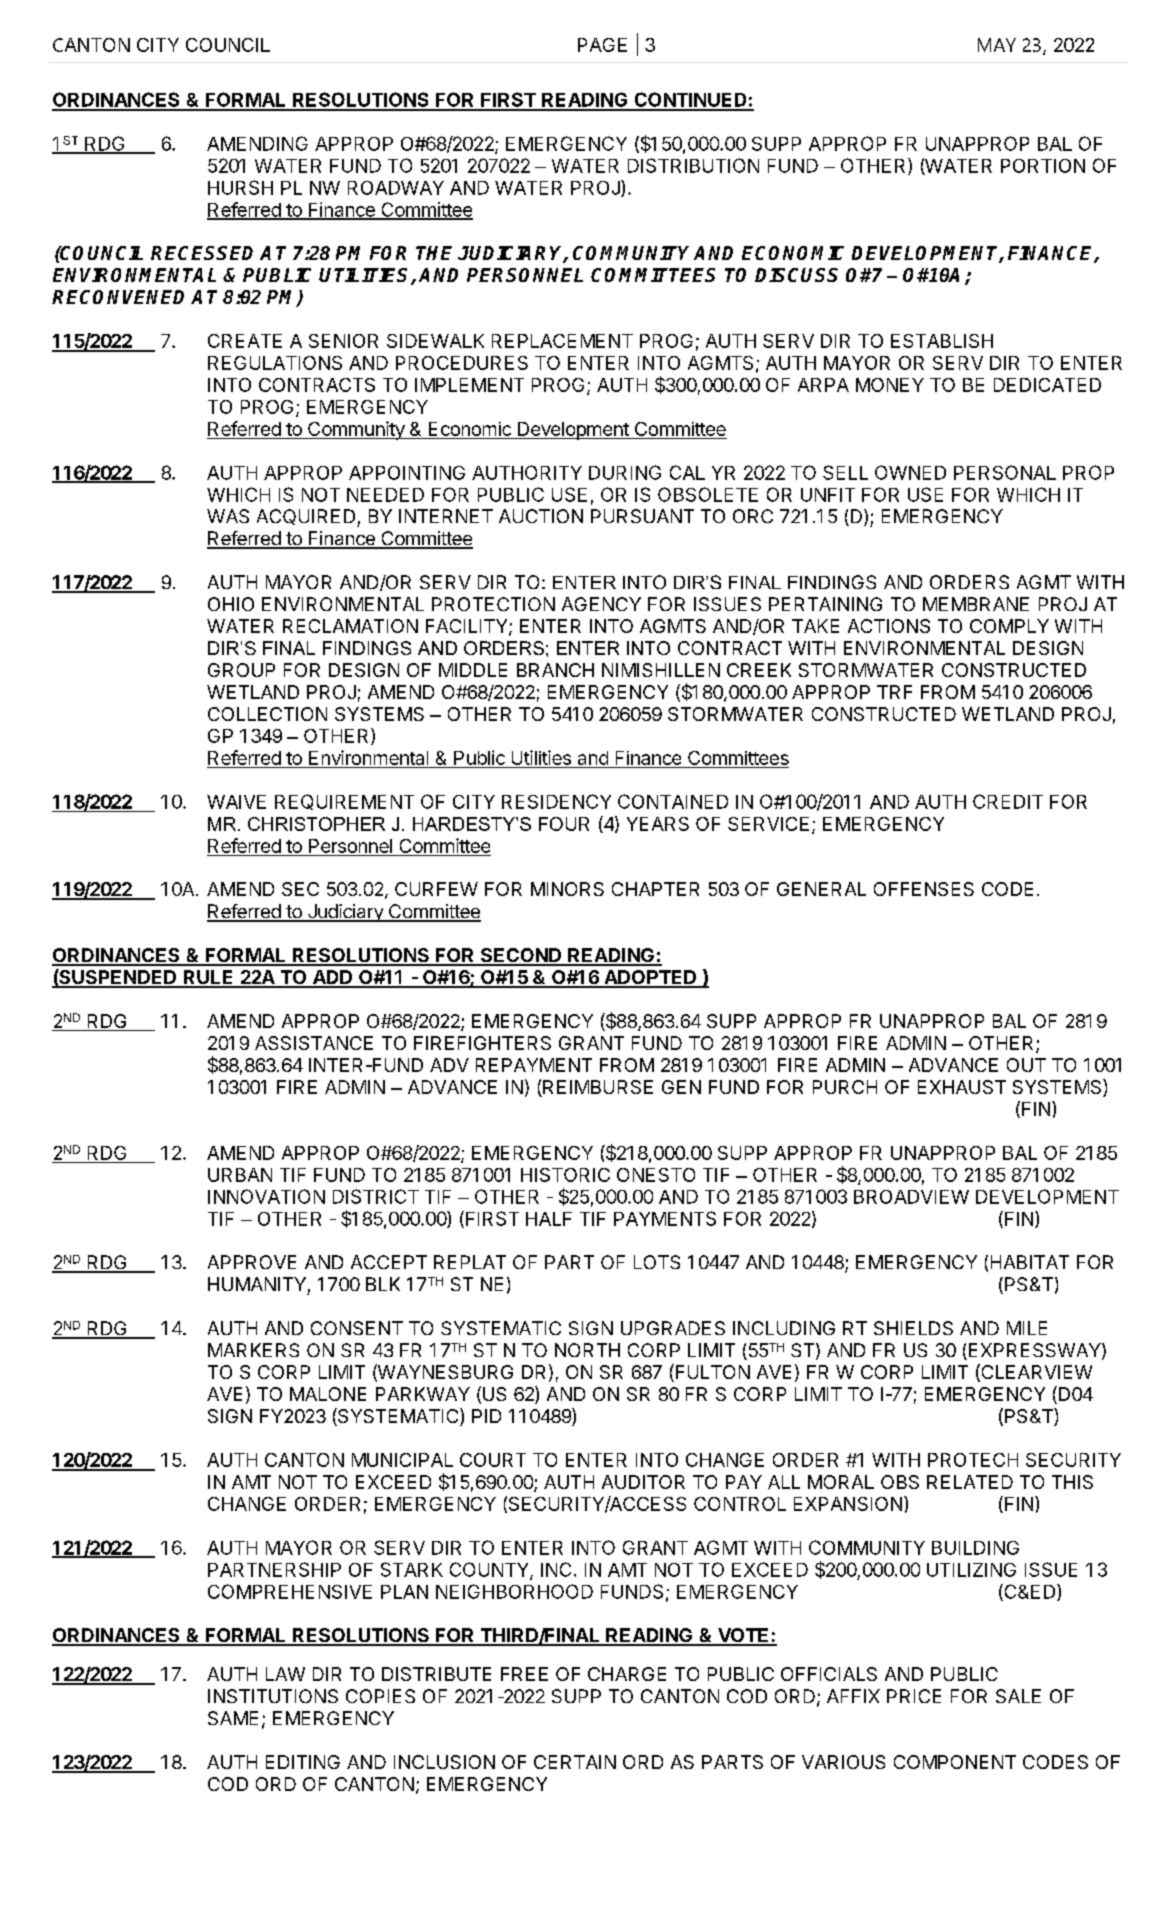 The height and width of the image is (1923, 1168). Describe the element at coordinates (332, 978) in the image. I see `ADD` at that location.
